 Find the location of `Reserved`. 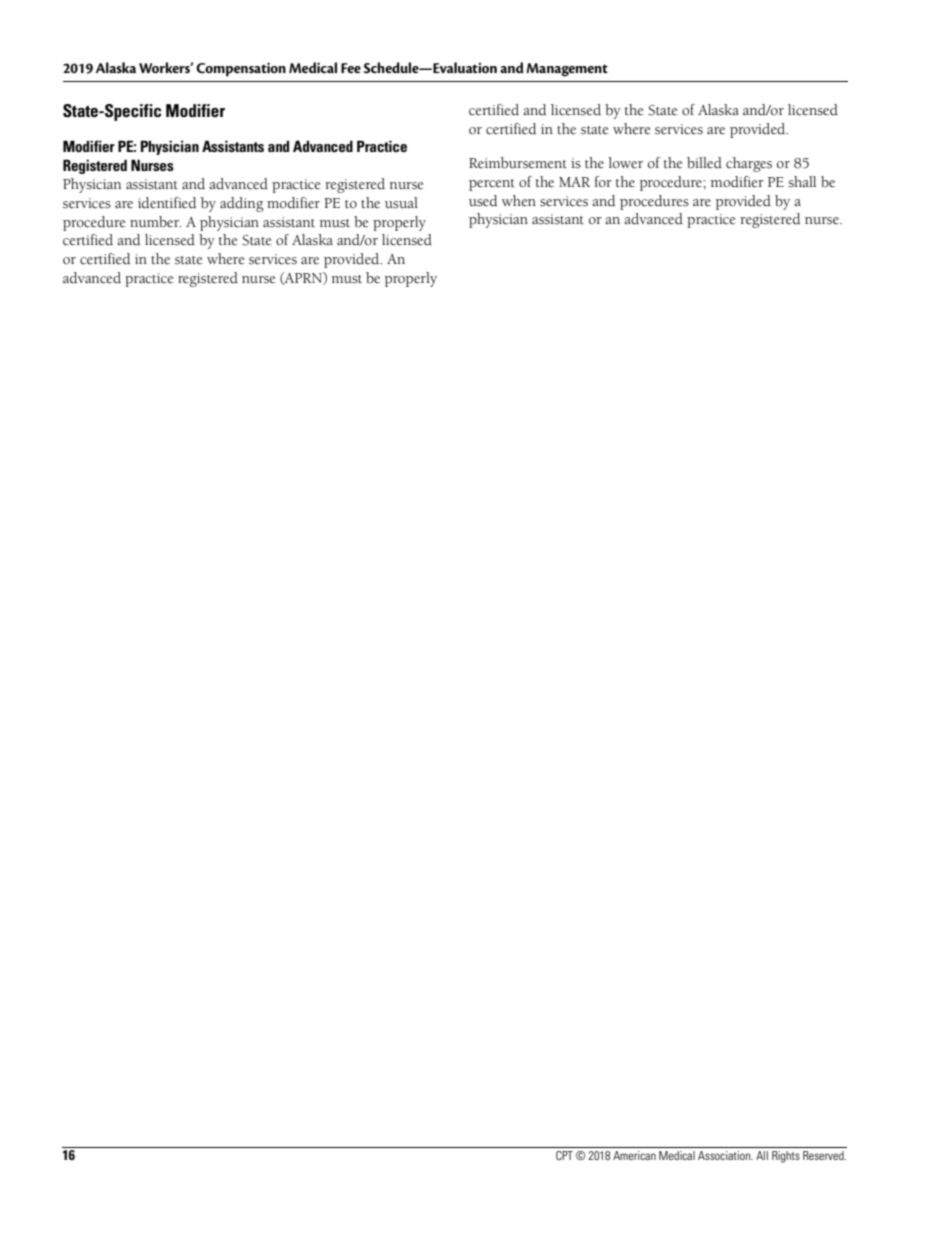

Reserved is located at coordinates (824, 1155).
